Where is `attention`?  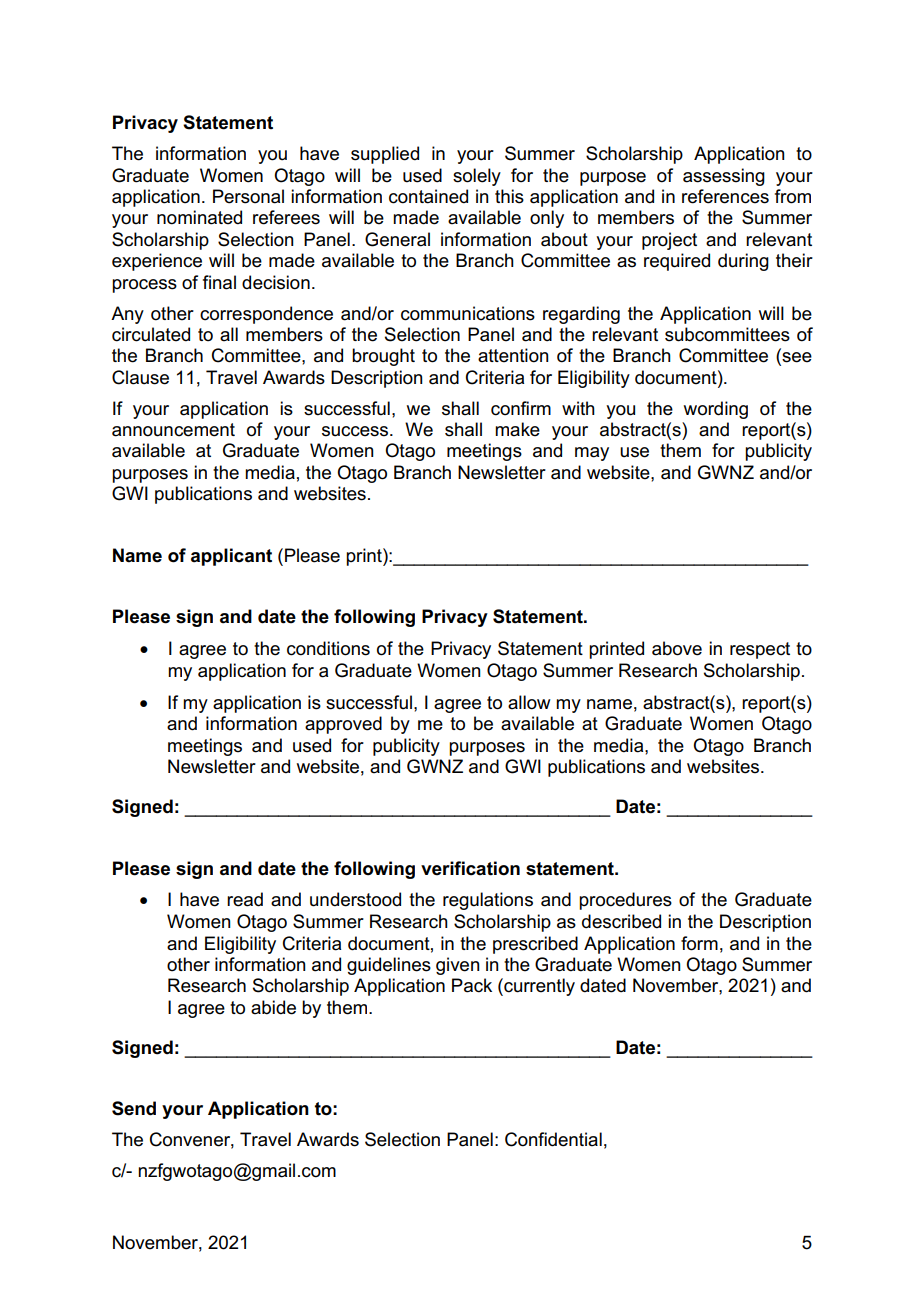 attention is located at coordinates (513, 355).
